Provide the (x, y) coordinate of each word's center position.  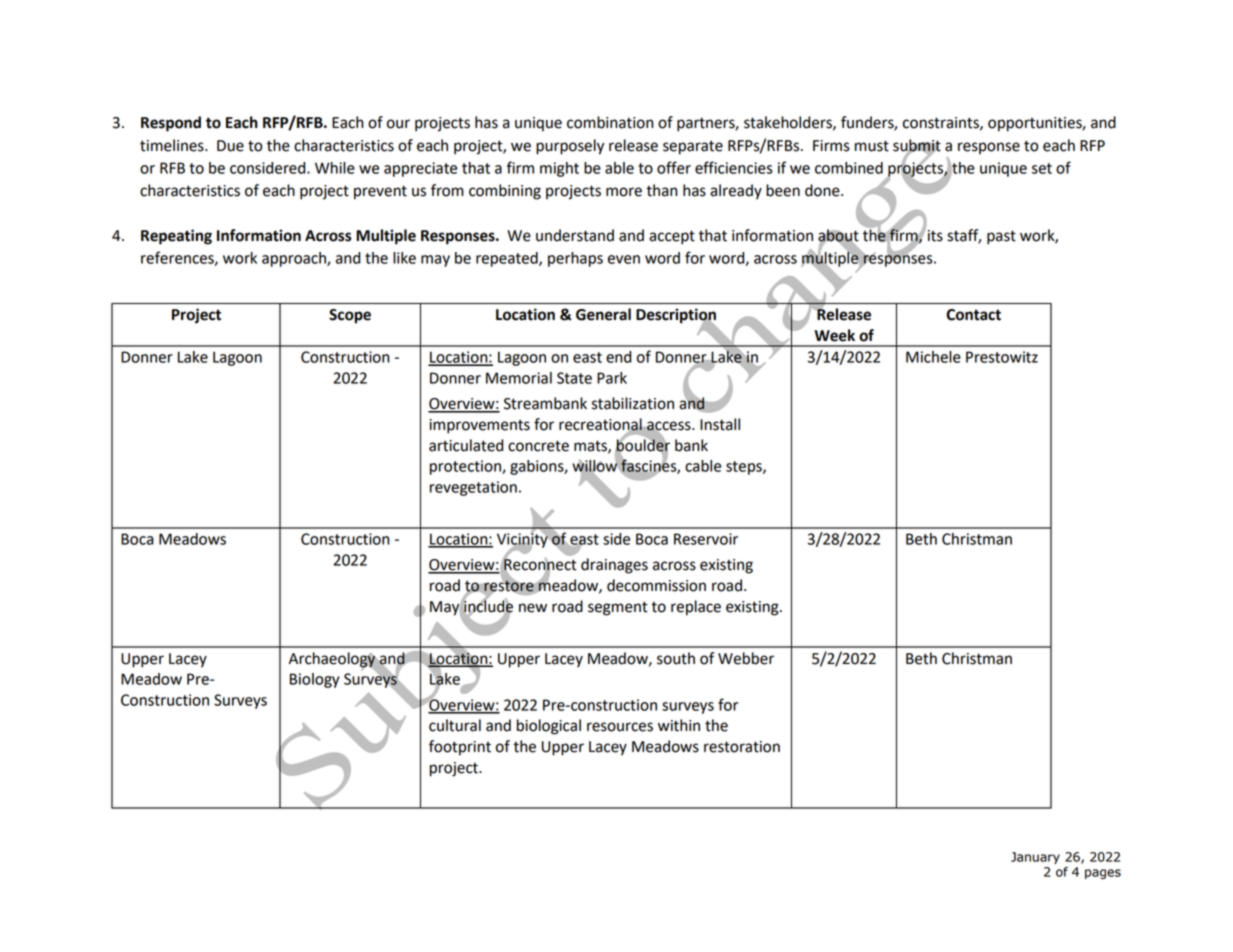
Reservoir (706, 539)
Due (230, 146)
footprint (460, 748)
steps (745, 468)
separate (693, 148)
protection (466, 467)
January (1035, 858)
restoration (742, 747)
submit (917, 146)
